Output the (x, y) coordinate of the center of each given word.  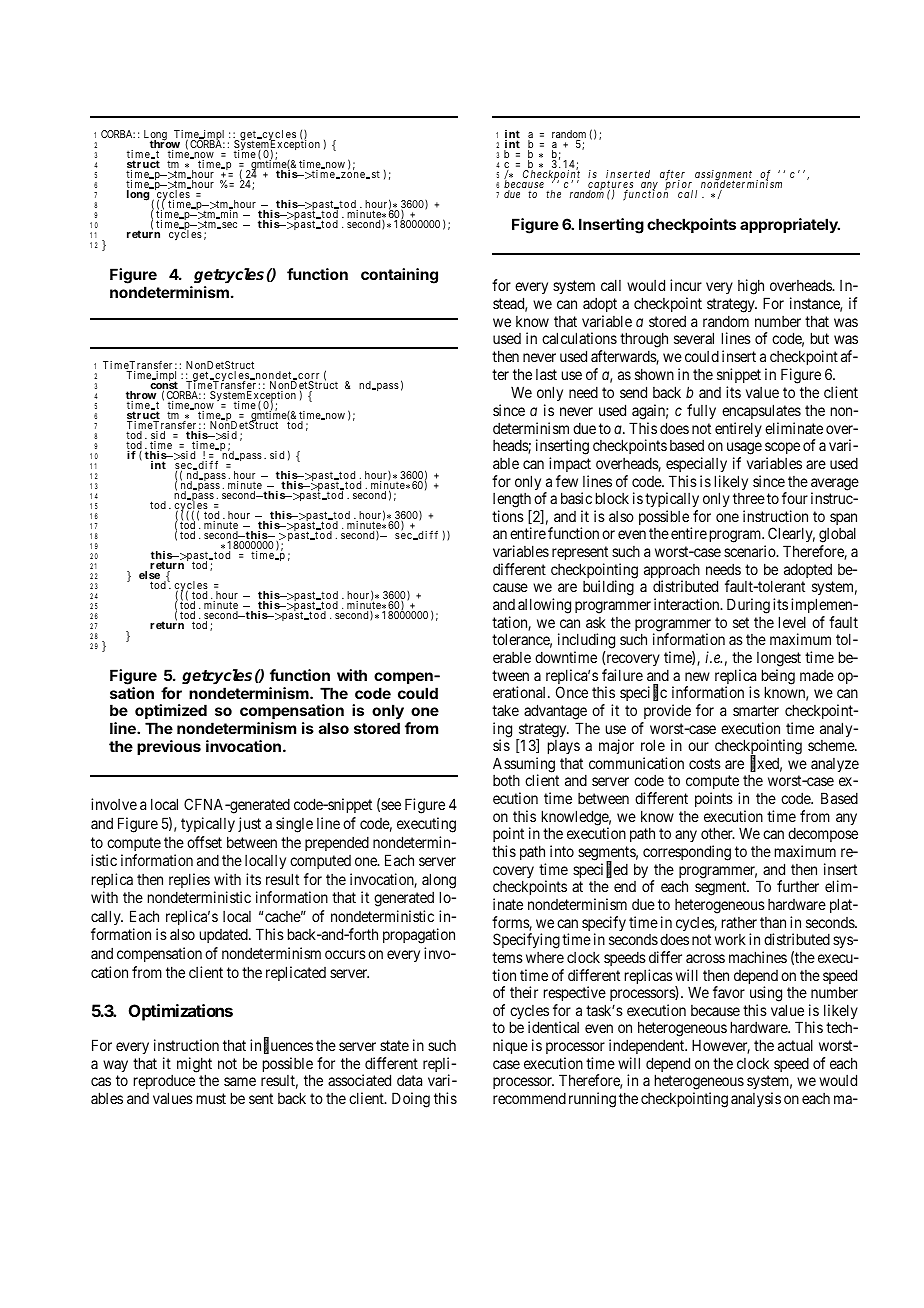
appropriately (790, 225)
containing (399, 276)
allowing (544, 606)
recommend (529, 1098)
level (792, 622)
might (194, 1066)
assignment (724, 176)
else (149, 576)
